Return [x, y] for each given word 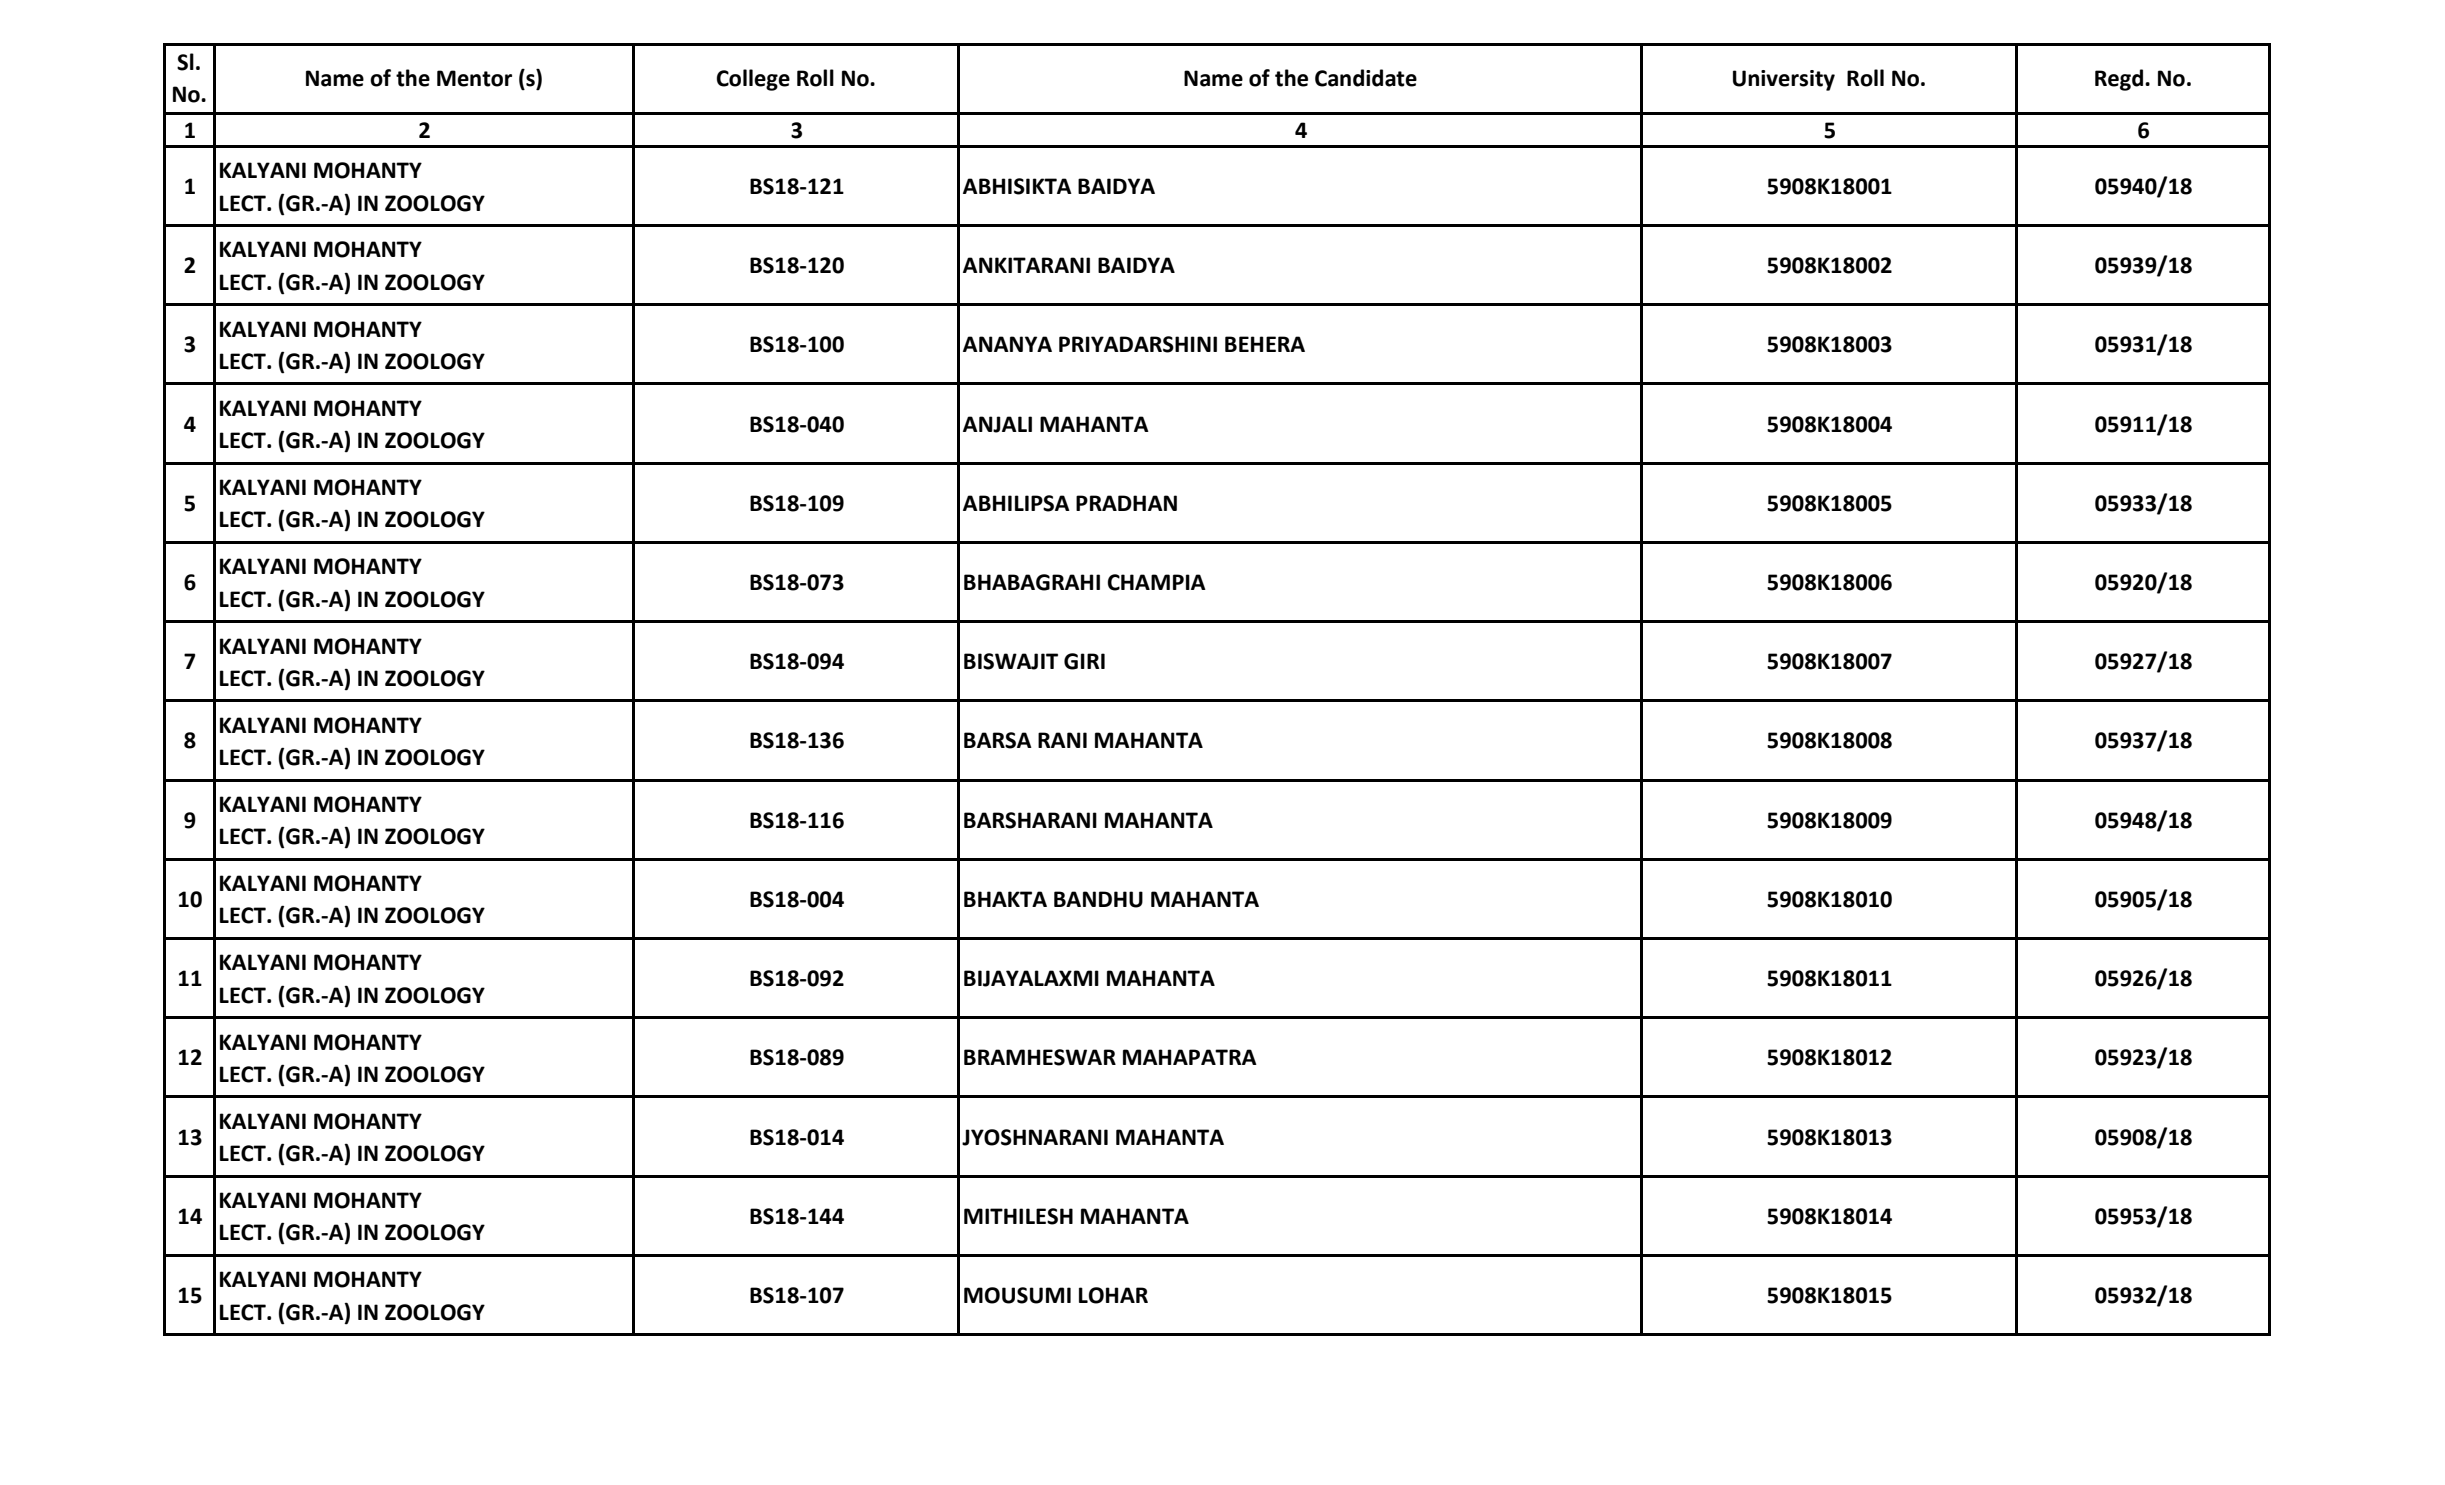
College [753, 80]
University [1784, 80]
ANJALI [997, 424]
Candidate [1366, 78]
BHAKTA [1005, 899]
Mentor [474, 78]
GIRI [1084, 661]
